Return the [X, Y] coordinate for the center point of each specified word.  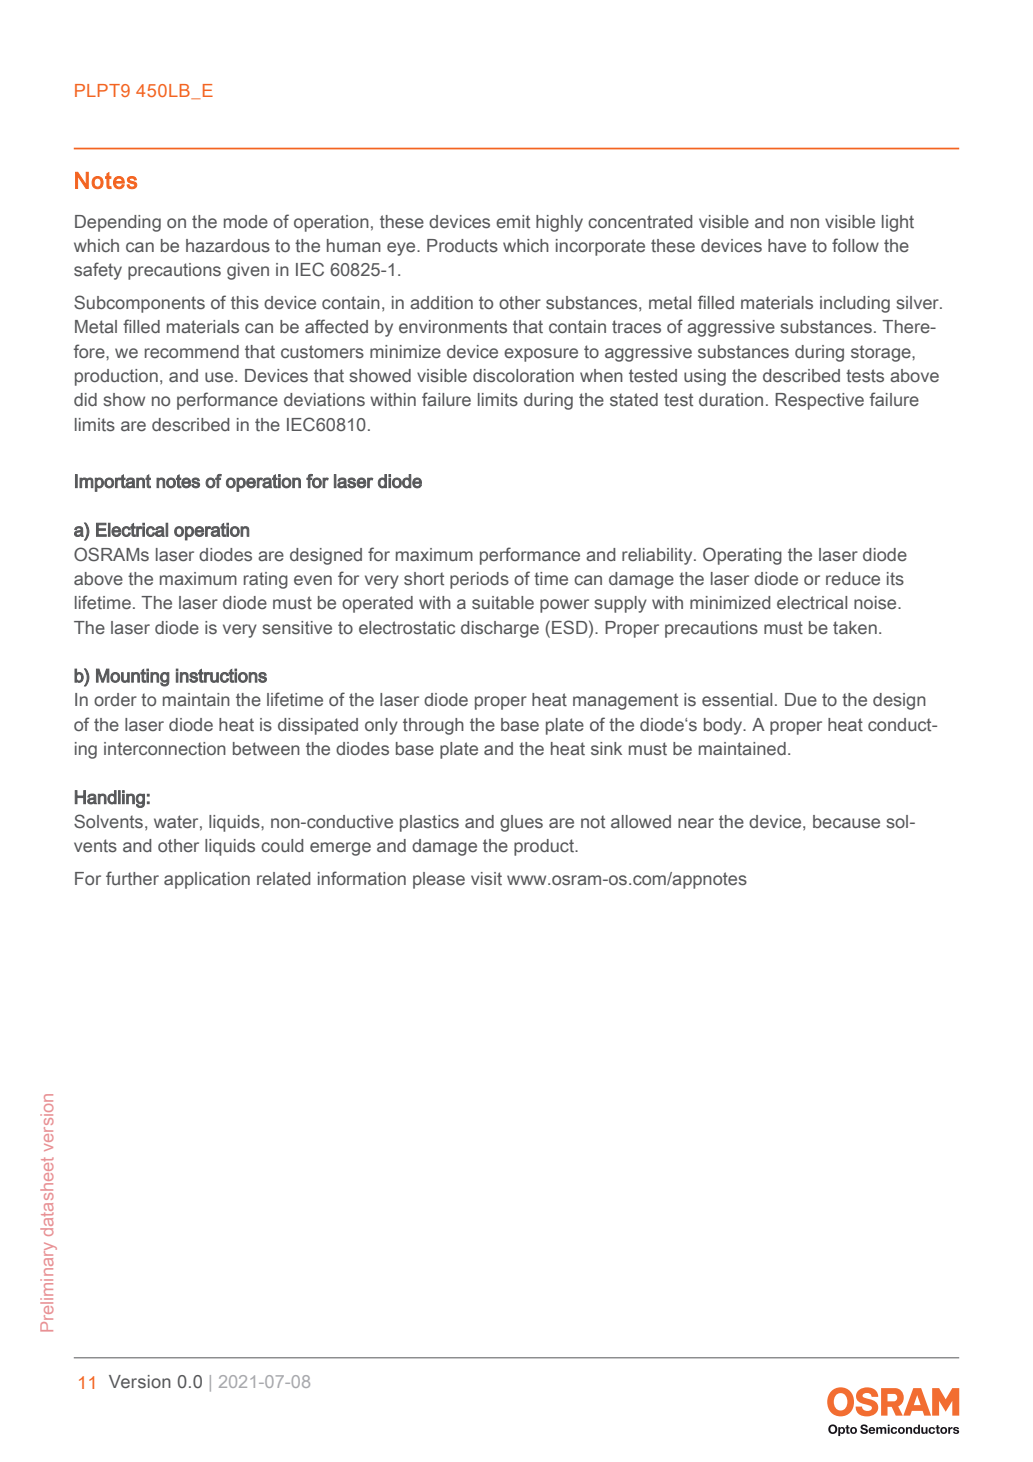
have [787, 245]
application [207, 880]
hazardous [228, 246]
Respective [819, 401]
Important [113, 483]
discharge [500, 629]
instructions [221, 675]
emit [513, 221]
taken [855, 628]
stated [634, 400]
